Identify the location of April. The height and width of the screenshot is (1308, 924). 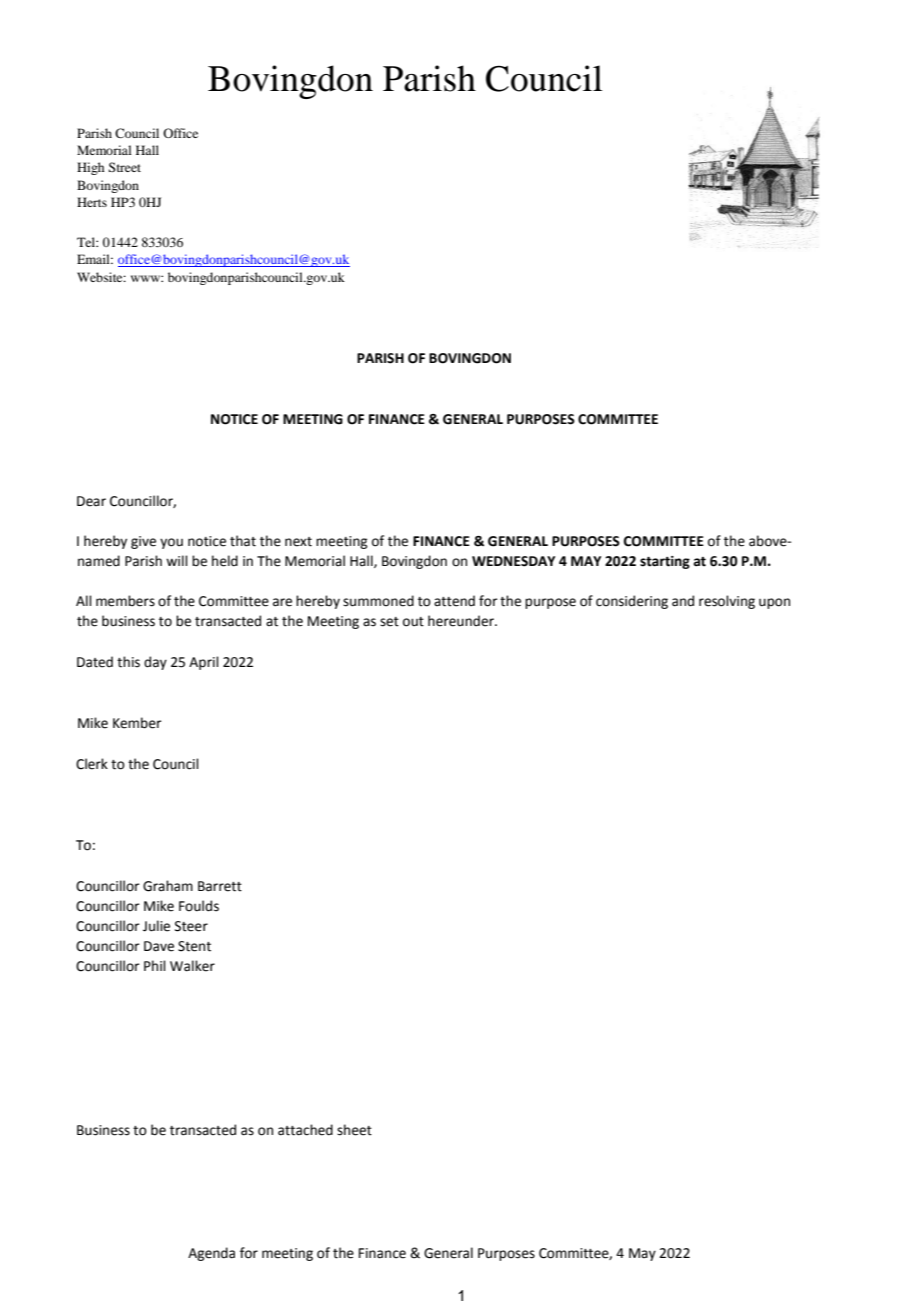
(204, 663).
